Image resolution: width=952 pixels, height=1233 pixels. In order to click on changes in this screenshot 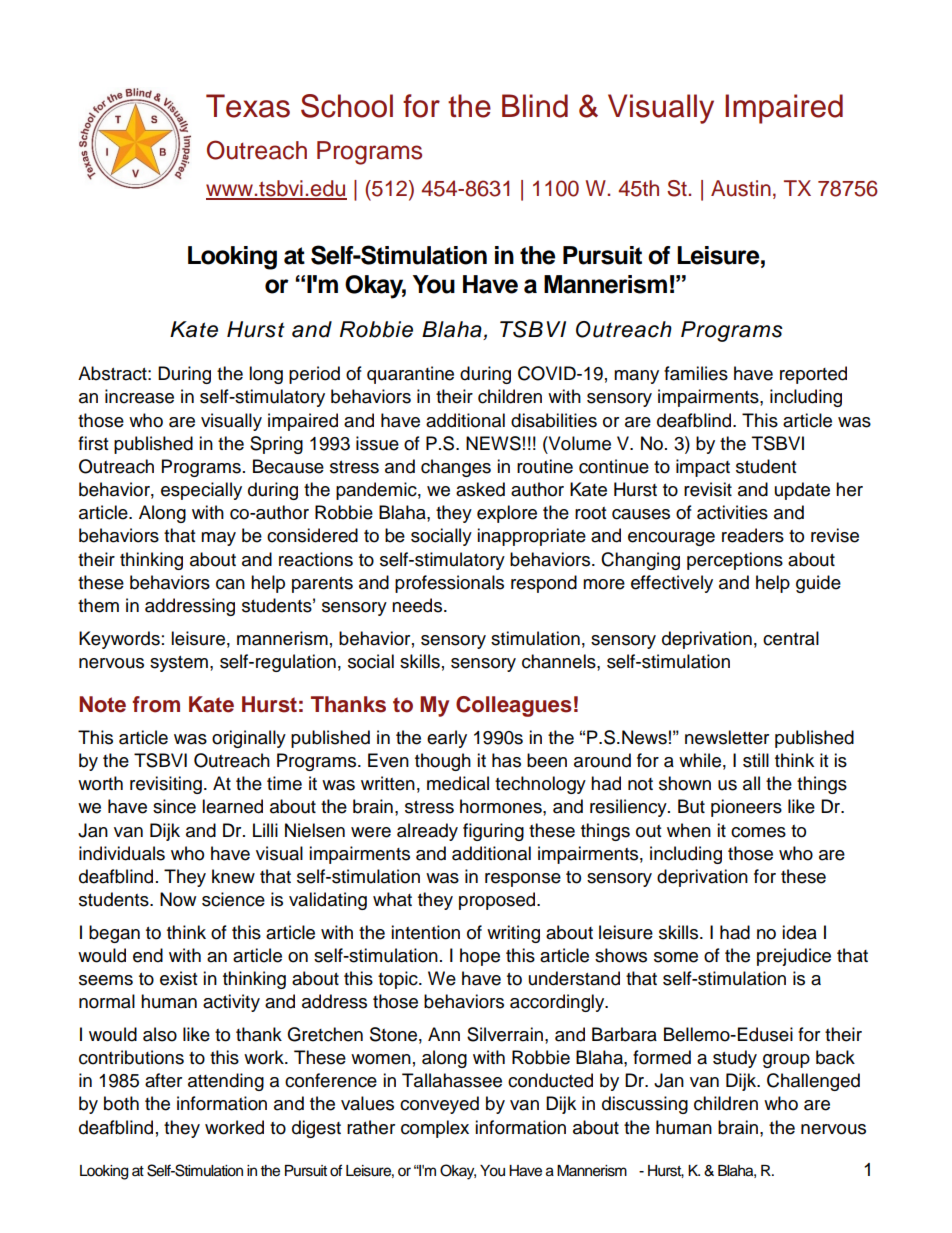, I will do `click(456, 468)`.
